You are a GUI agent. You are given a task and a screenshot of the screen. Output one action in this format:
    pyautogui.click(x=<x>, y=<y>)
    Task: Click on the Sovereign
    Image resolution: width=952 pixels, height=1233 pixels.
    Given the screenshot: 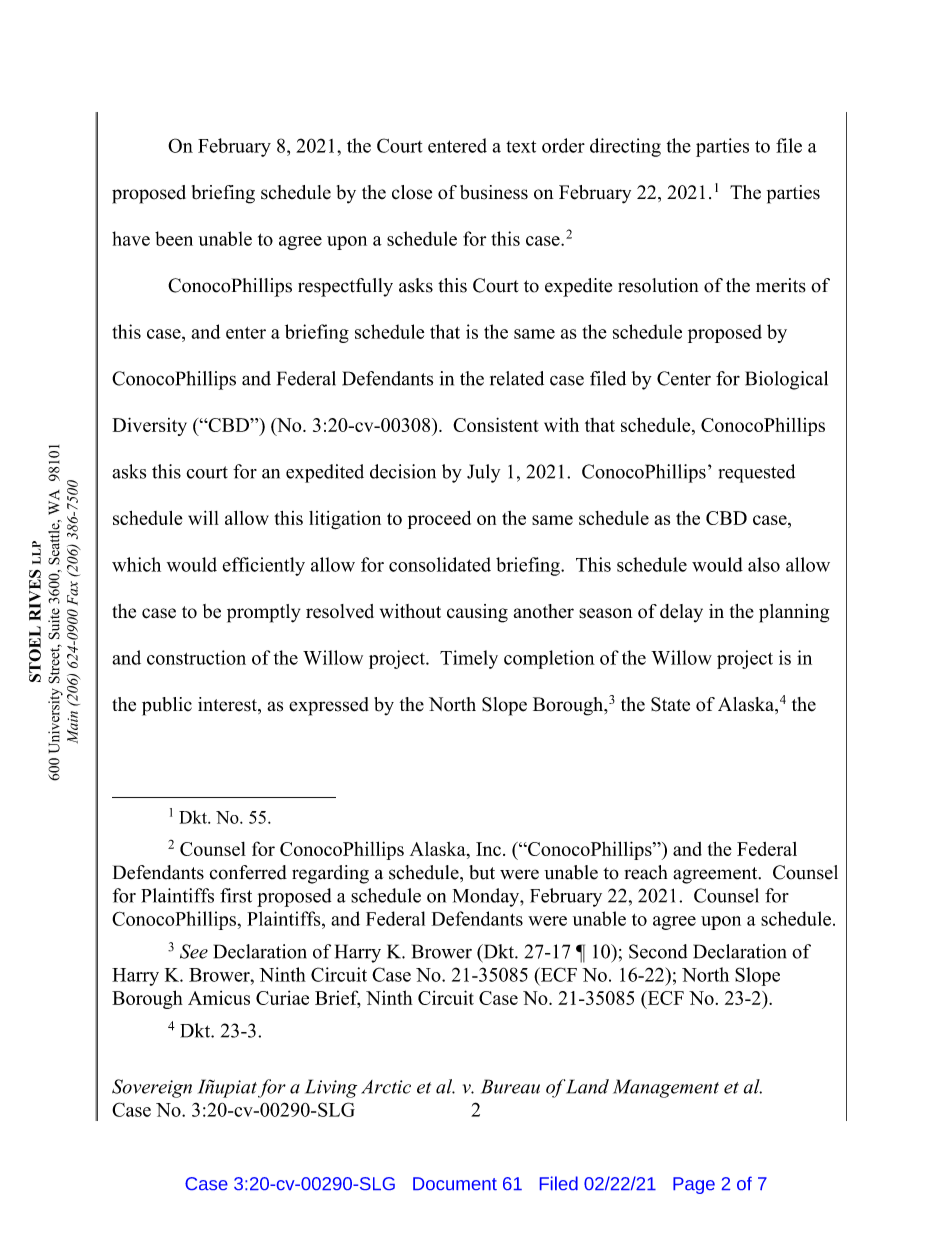 What is the action you would take?
    pyautogui.click(x=152, y=1088)
